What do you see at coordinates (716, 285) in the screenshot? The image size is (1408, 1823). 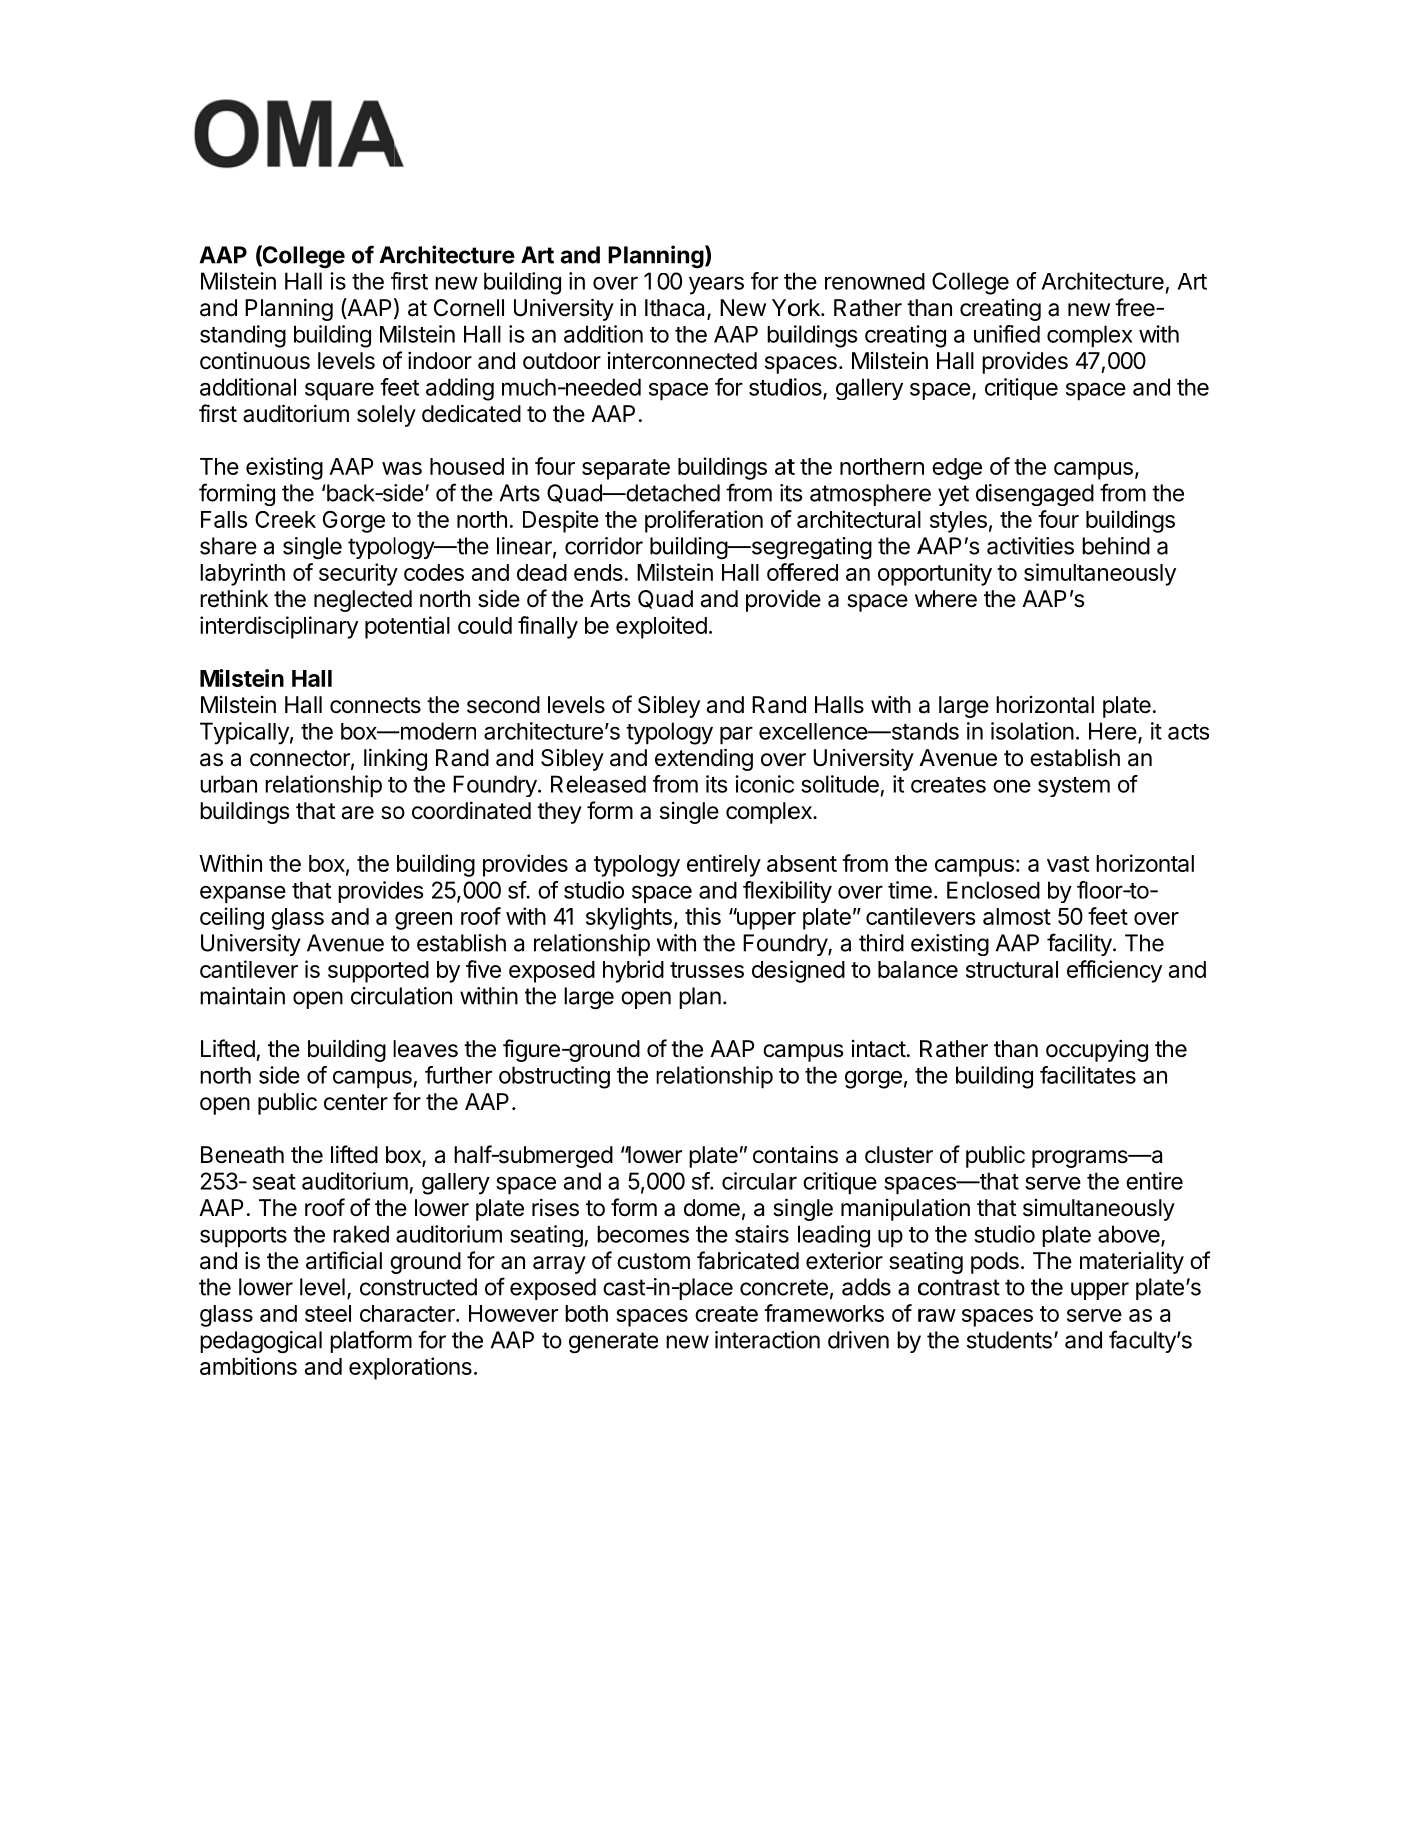 I see `years` at bounding box center [716, 285].
